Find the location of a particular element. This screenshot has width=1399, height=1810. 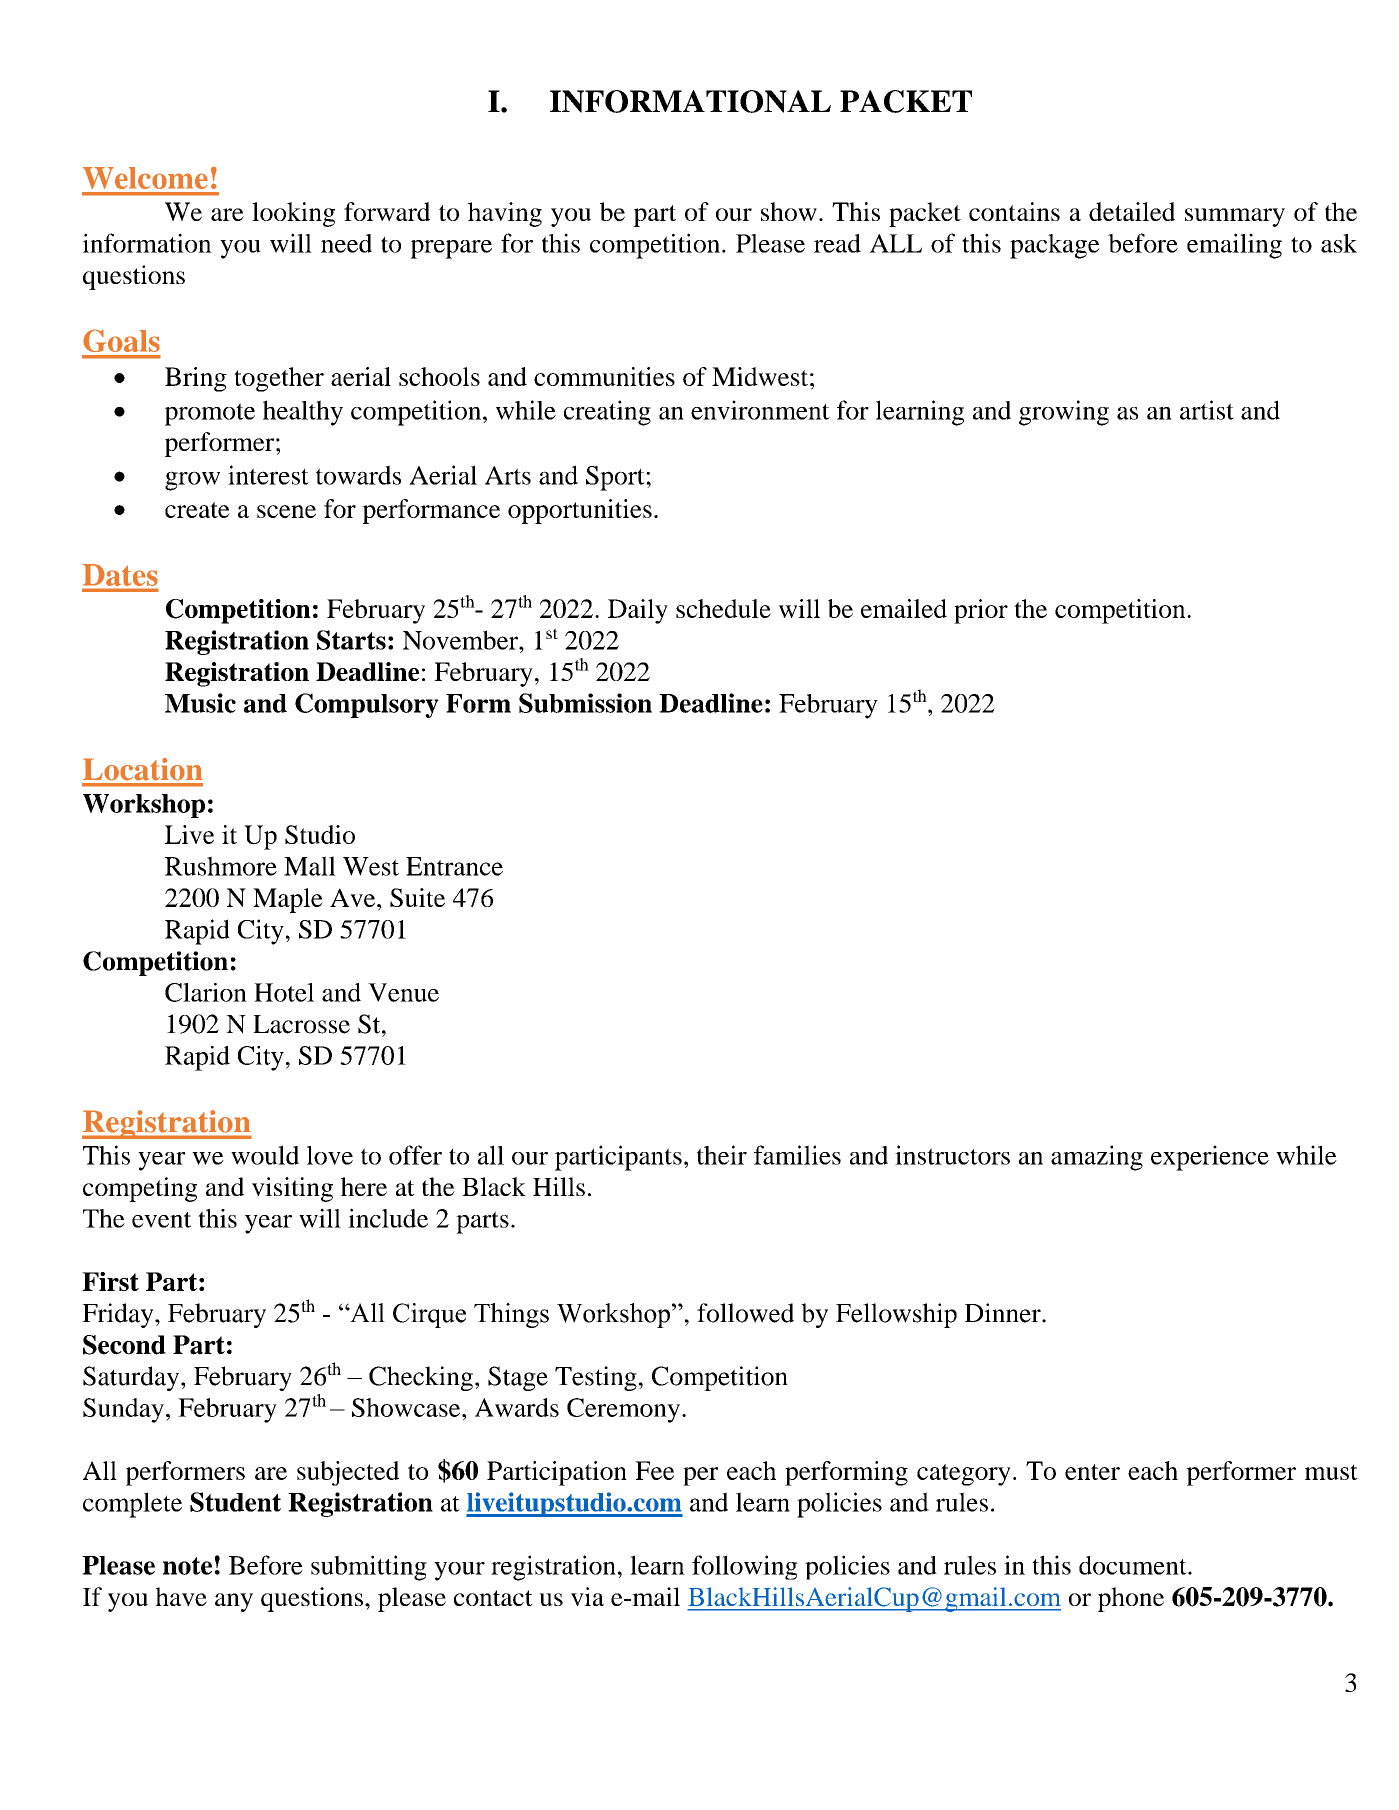

experience is located at coordinates (1210, 1158).
